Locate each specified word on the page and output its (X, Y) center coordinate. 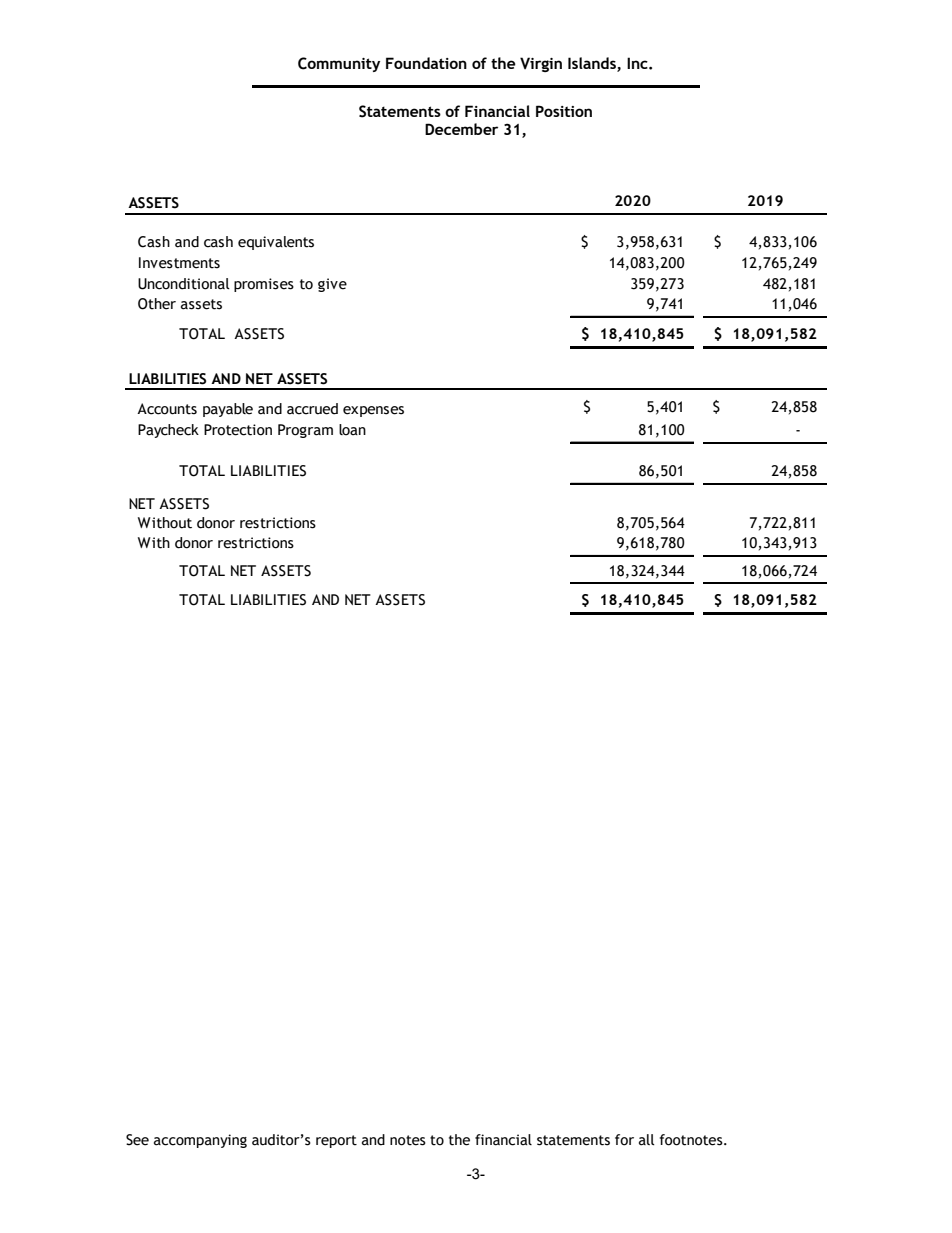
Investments (179, 263)
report (336, 1141)
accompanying (200, 1141)
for (624, 1140)
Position (564, 111)
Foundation (426, 63)
